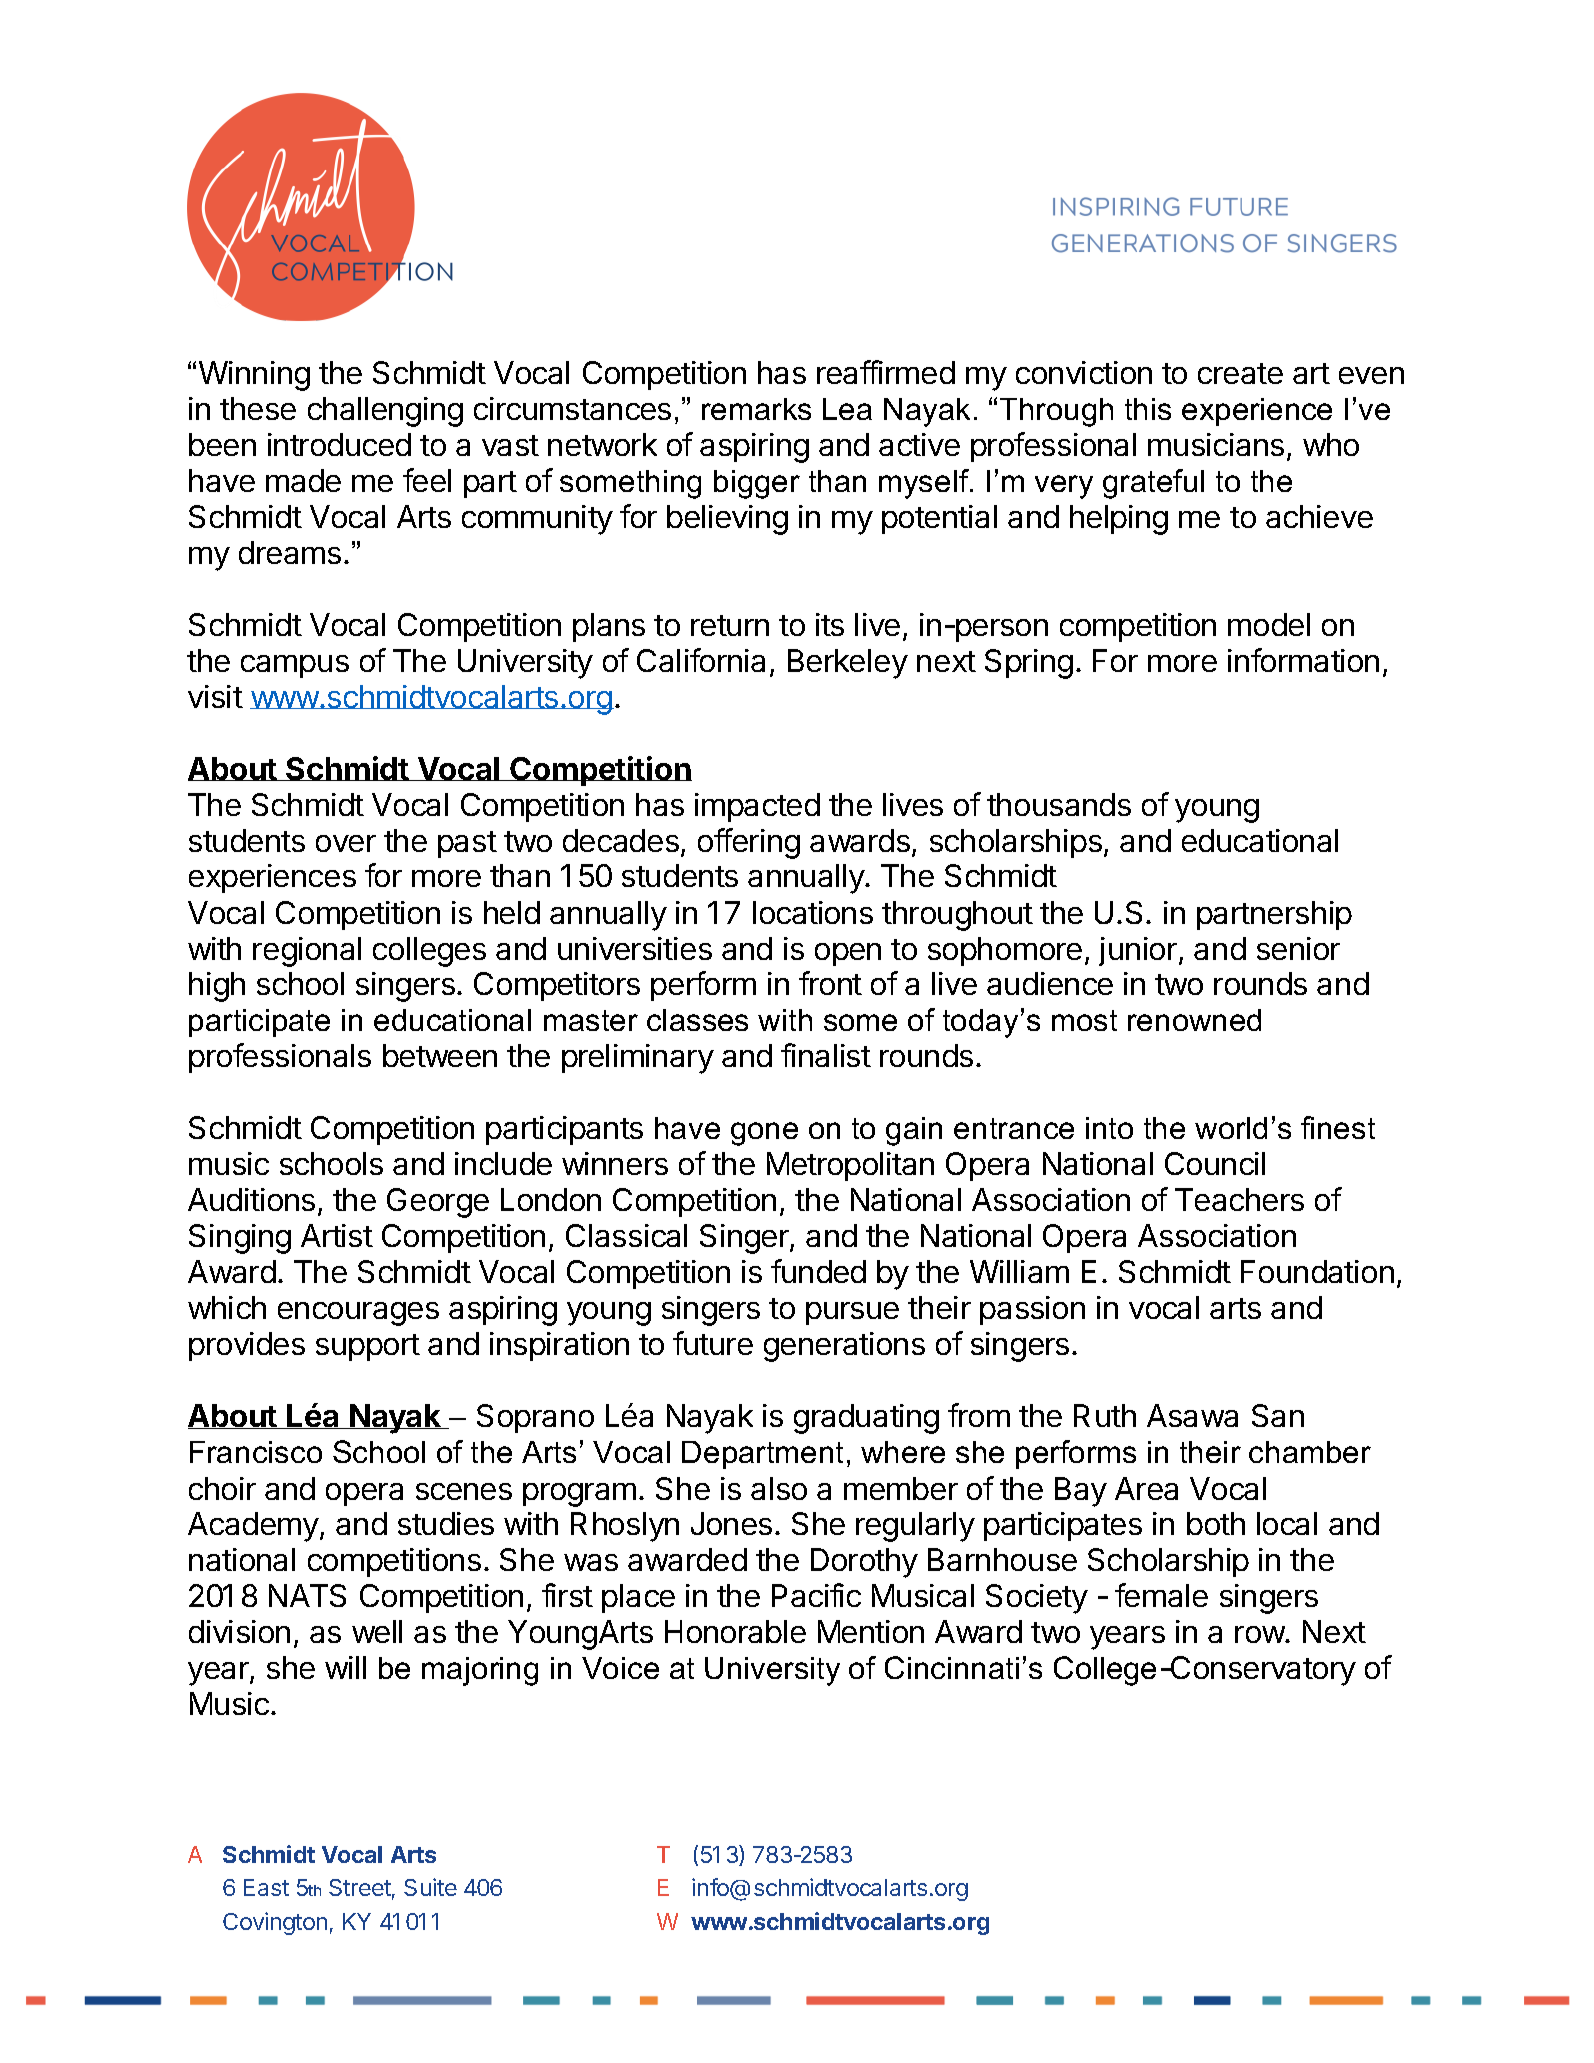 This image has width=1594, height=2063. Describe the element at coordinates (620, 1668) in the image. I see `Voice` at that location.
